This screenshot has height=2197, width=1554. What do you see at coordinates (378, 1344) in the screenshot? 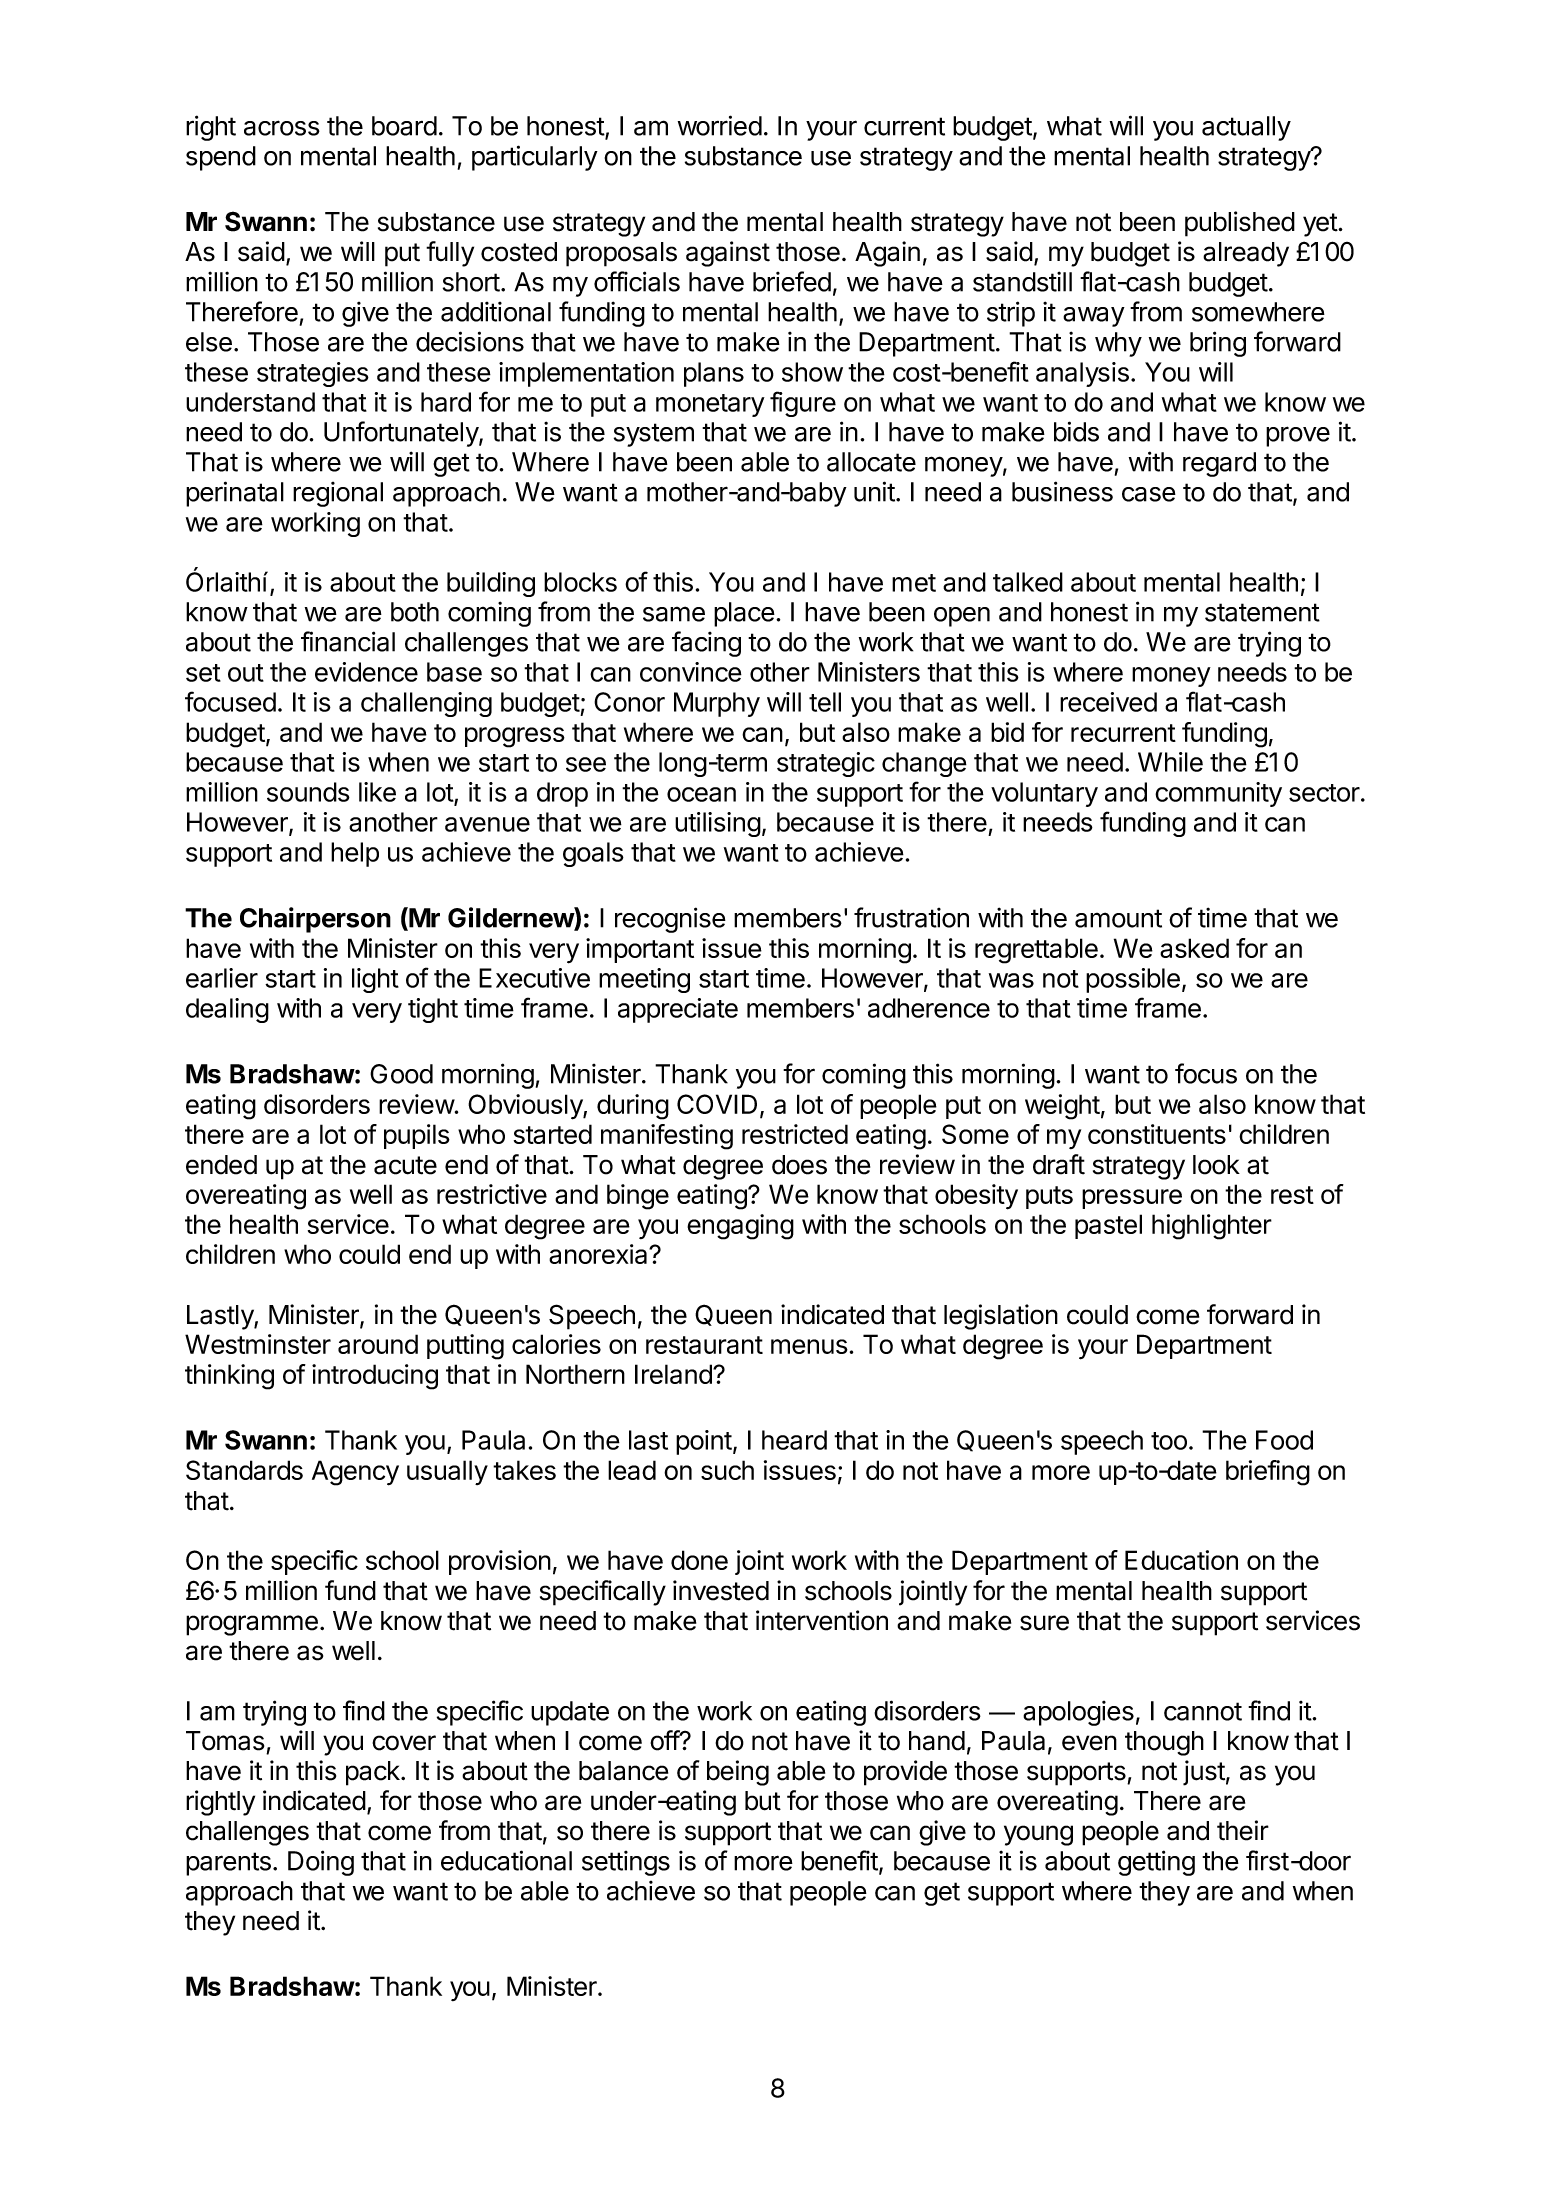
I see `around` at bounding box center [378, 1344].
